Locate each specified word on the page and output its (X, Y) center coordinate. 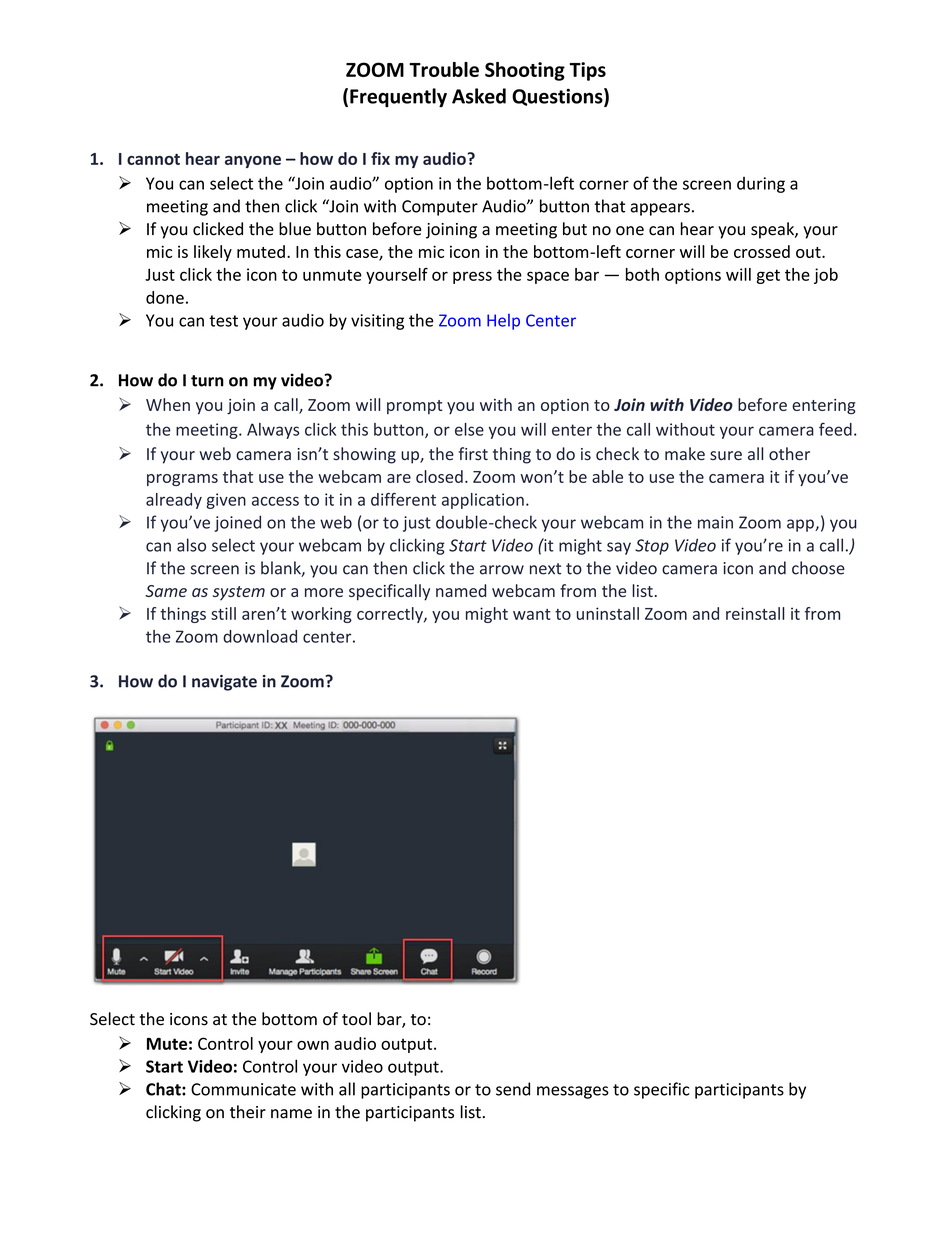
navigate (224, 683)
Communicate (243, 1089)
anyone (253, 162)
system (239, 593)
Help (503, 322)
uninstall (608, 613)
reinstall (755, 613)
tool (356, 1019)
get (768, 276)
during (761, 185)
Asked (479, 96)
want (532, 614)
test (223, 321)
